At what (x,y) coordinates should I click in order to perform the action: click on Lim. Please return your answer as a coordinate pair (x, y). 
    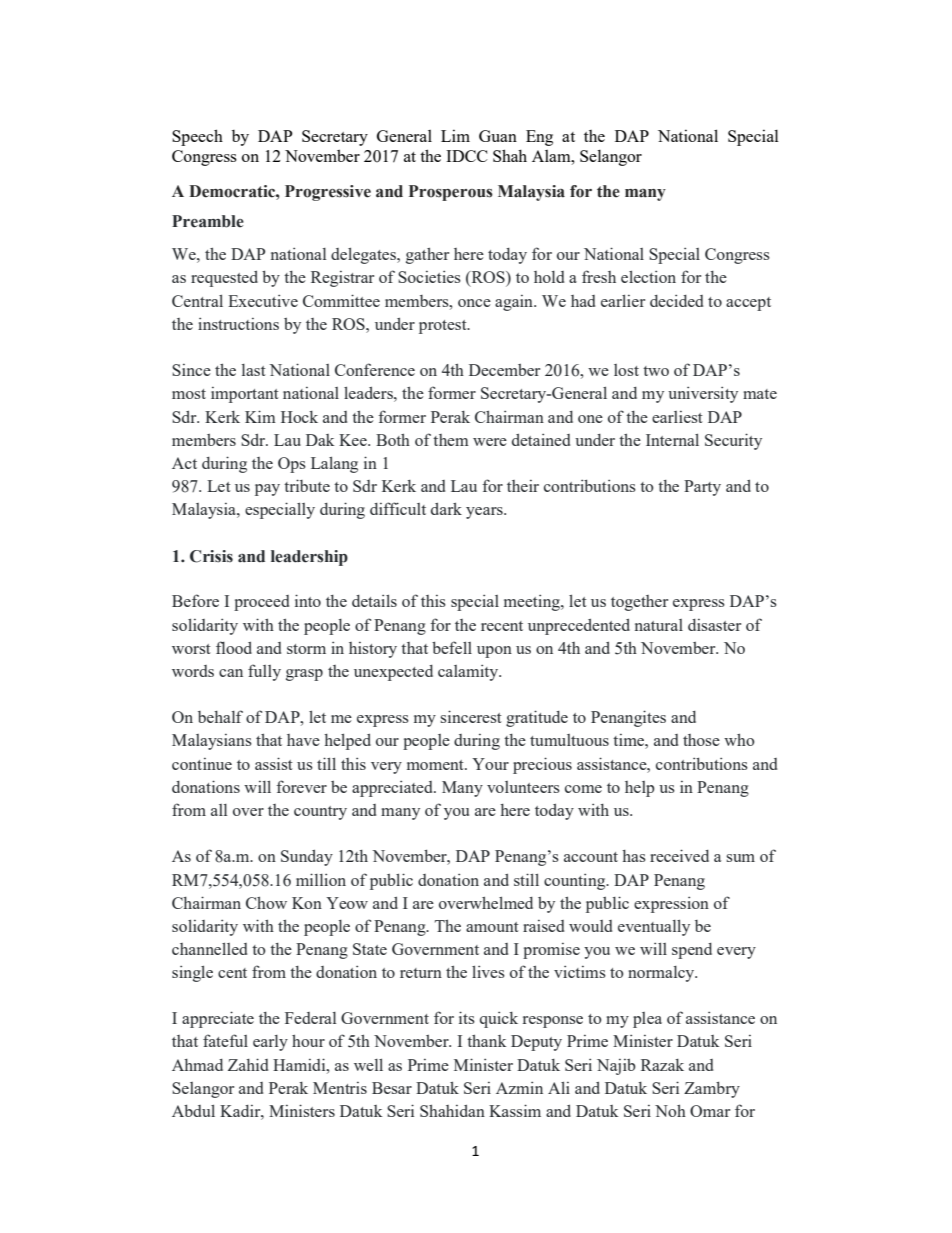
    Looking at the image, I should click on (455, 135).
